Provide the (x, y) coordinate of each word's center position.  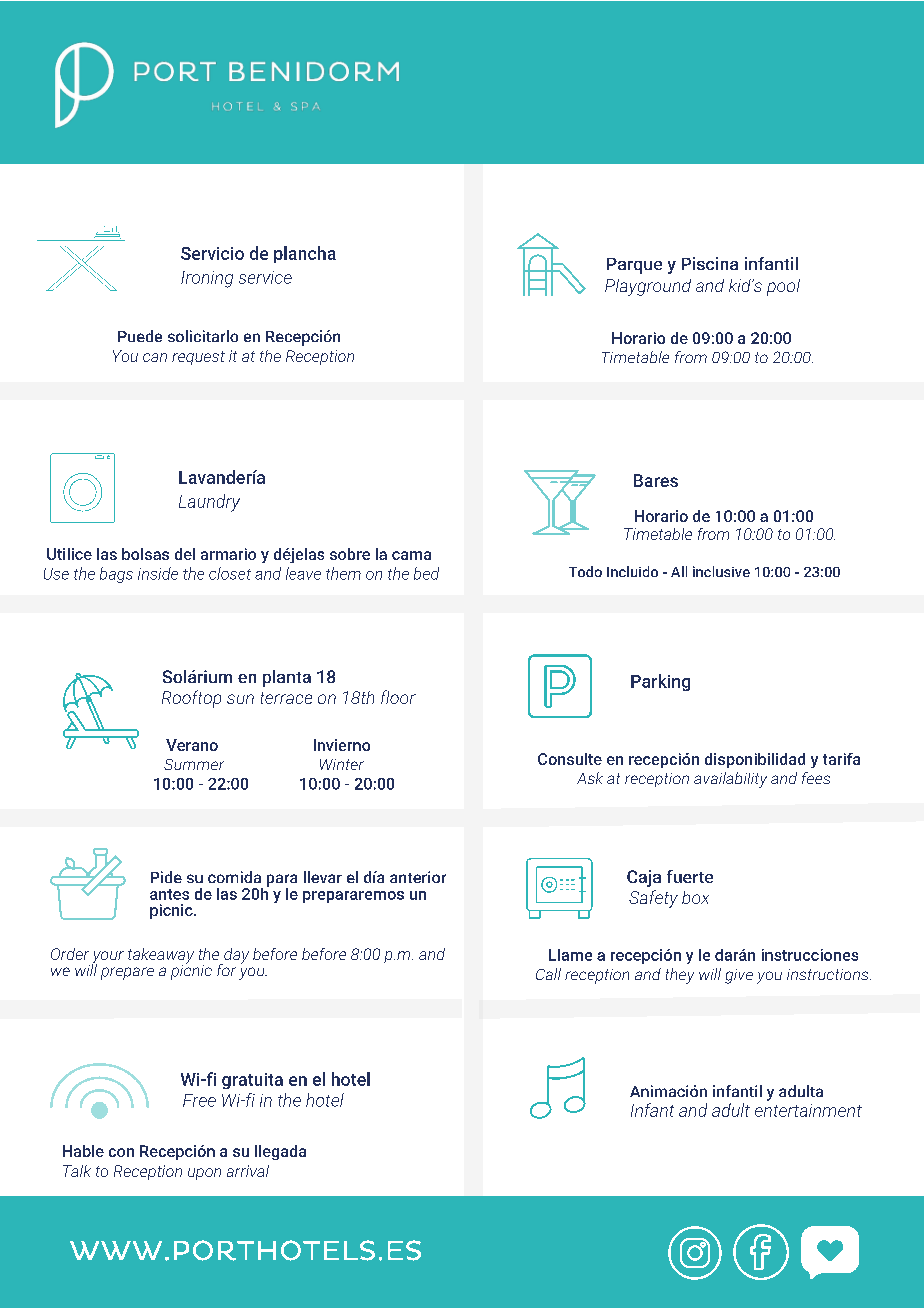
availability (730, 780)
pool (783, 287)
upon (204, 1174)
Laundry (209, 503)
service (265, 277)
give (739, 976)
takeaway (161, 957)
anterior (418, 877)
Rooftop (191, 699)
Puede (140, 336)
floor (398, 697)
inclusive (721, 571)
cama (411, 555)
